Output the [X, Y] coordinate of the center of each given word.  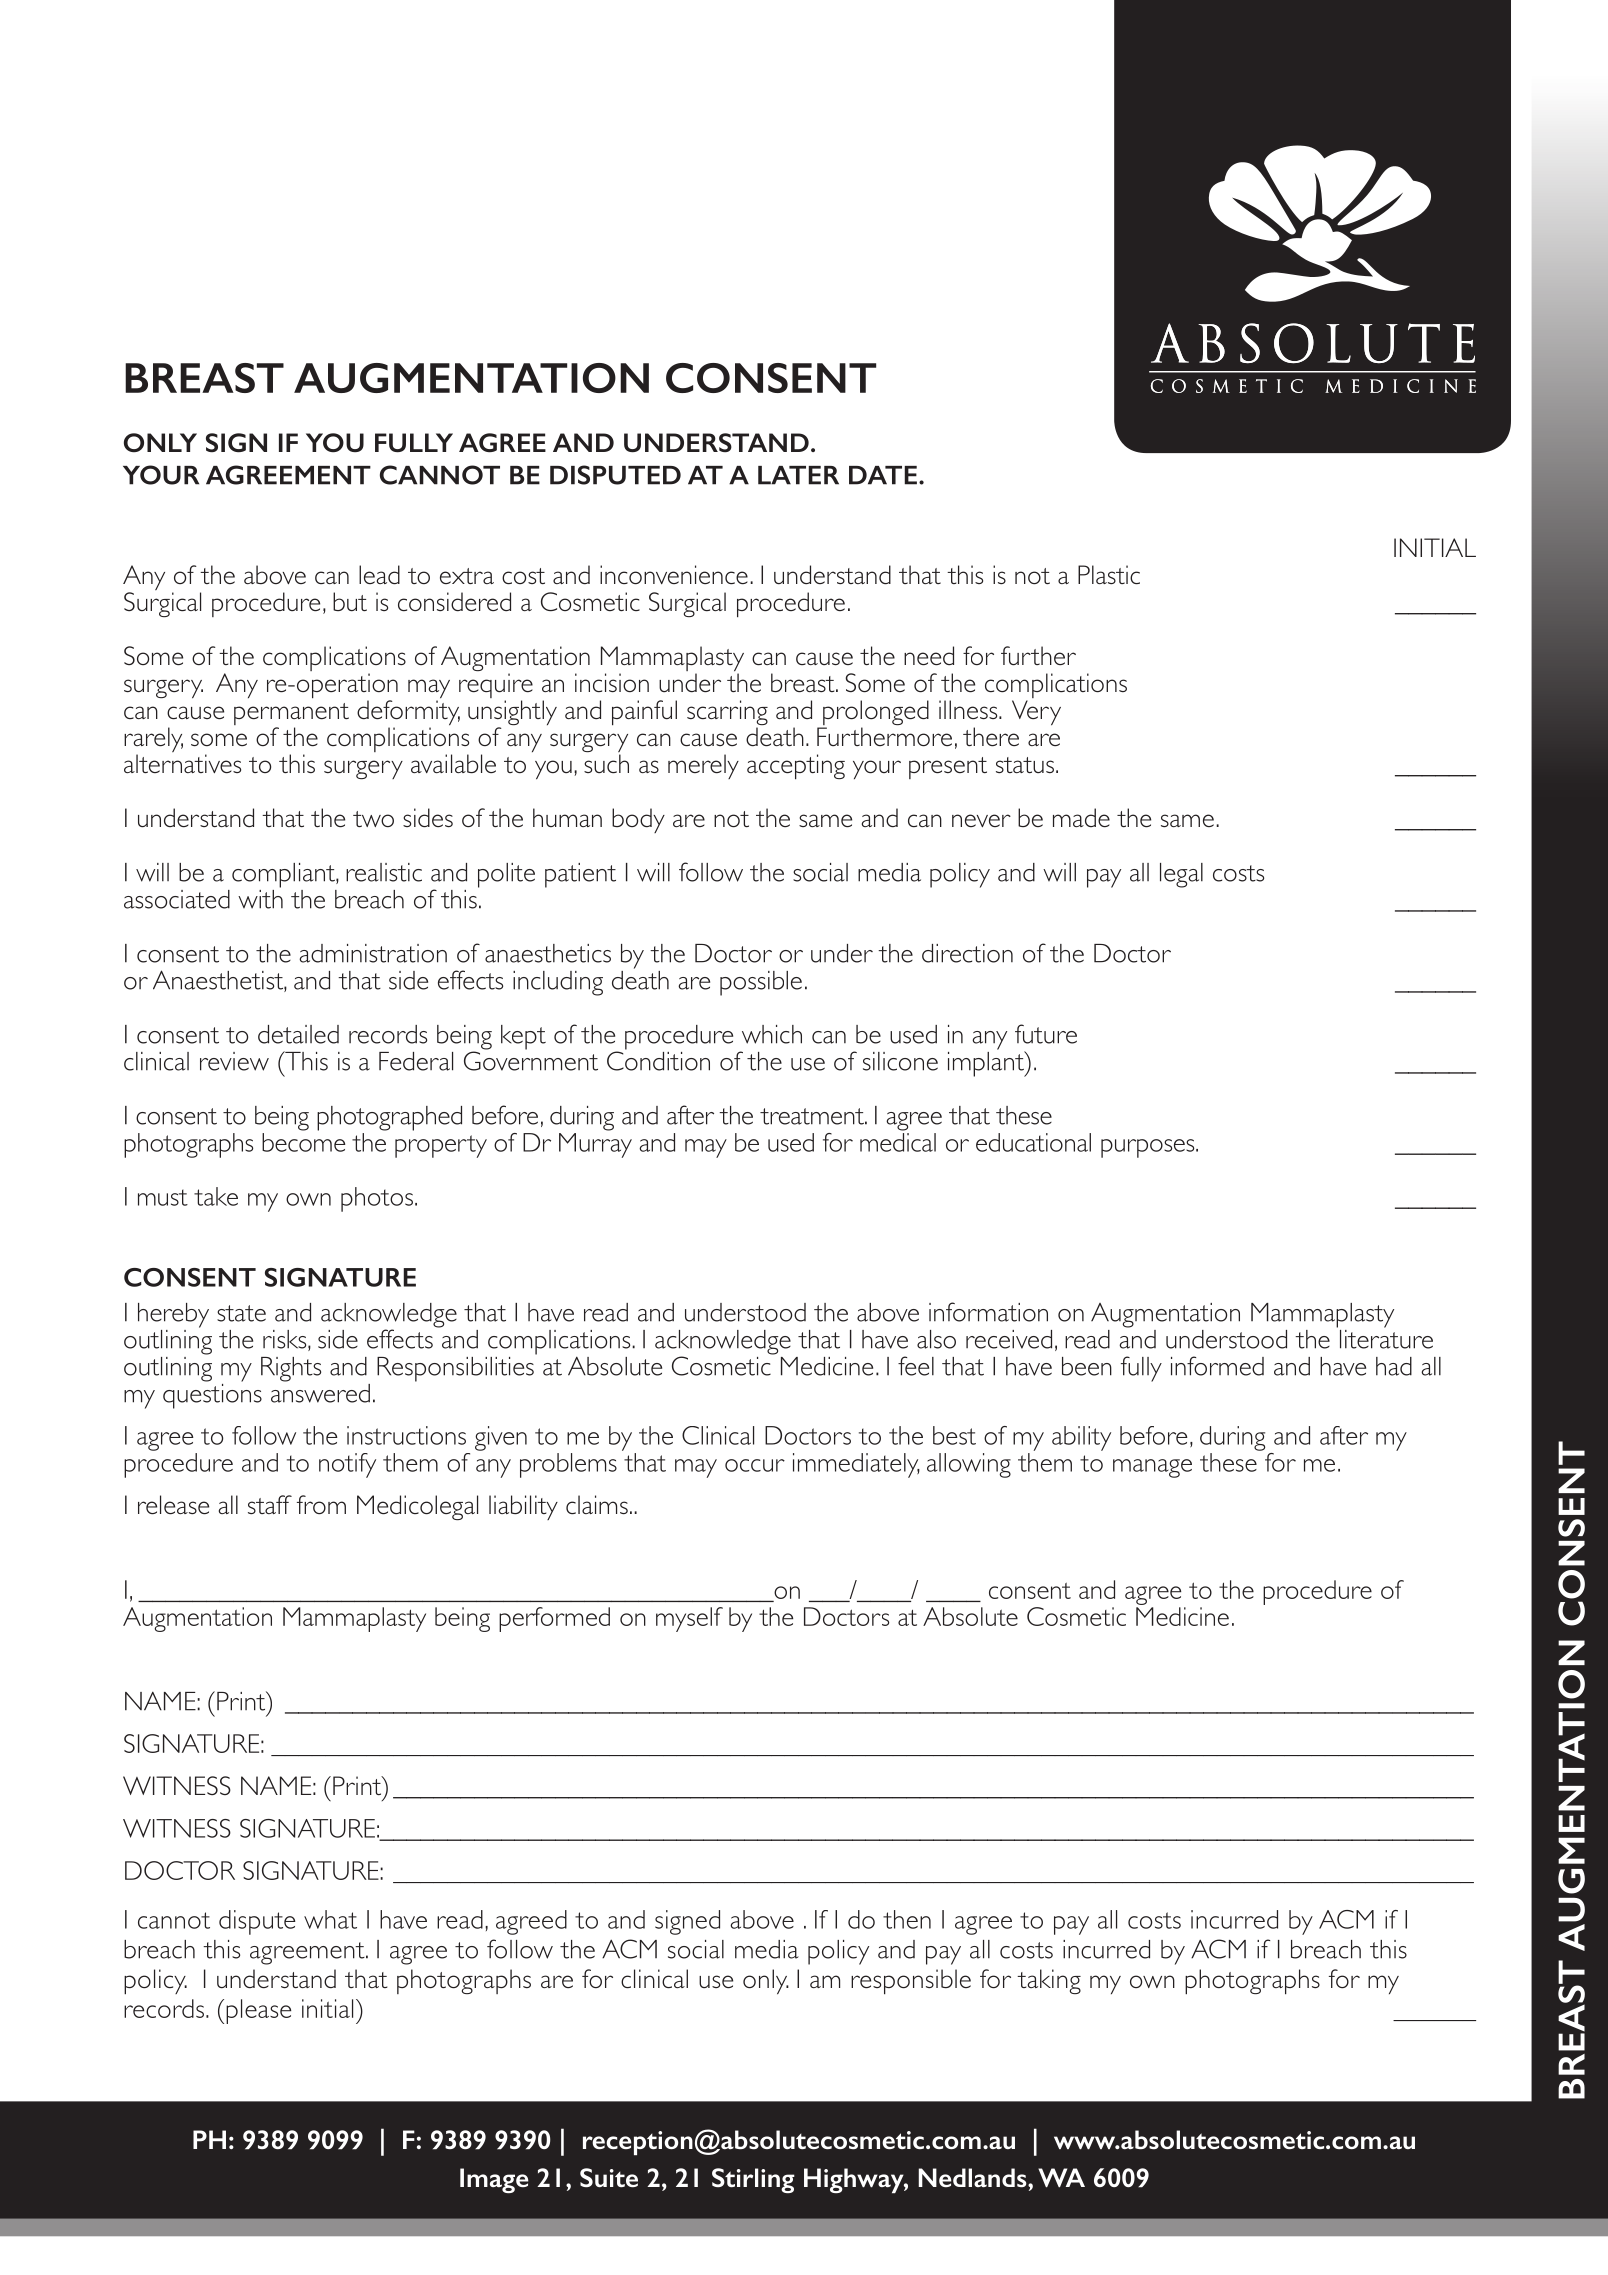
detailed [298, 1034]
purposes [1149, 1148]
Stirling [753, 2180]
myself [689, 1619]
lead [379, 574]
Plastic [1109, 574]
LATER [798, 475]
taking [1049, 1981]
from [321, 1504]
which [772, 1034]
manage [1152, 1468]
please [258, 2011]
